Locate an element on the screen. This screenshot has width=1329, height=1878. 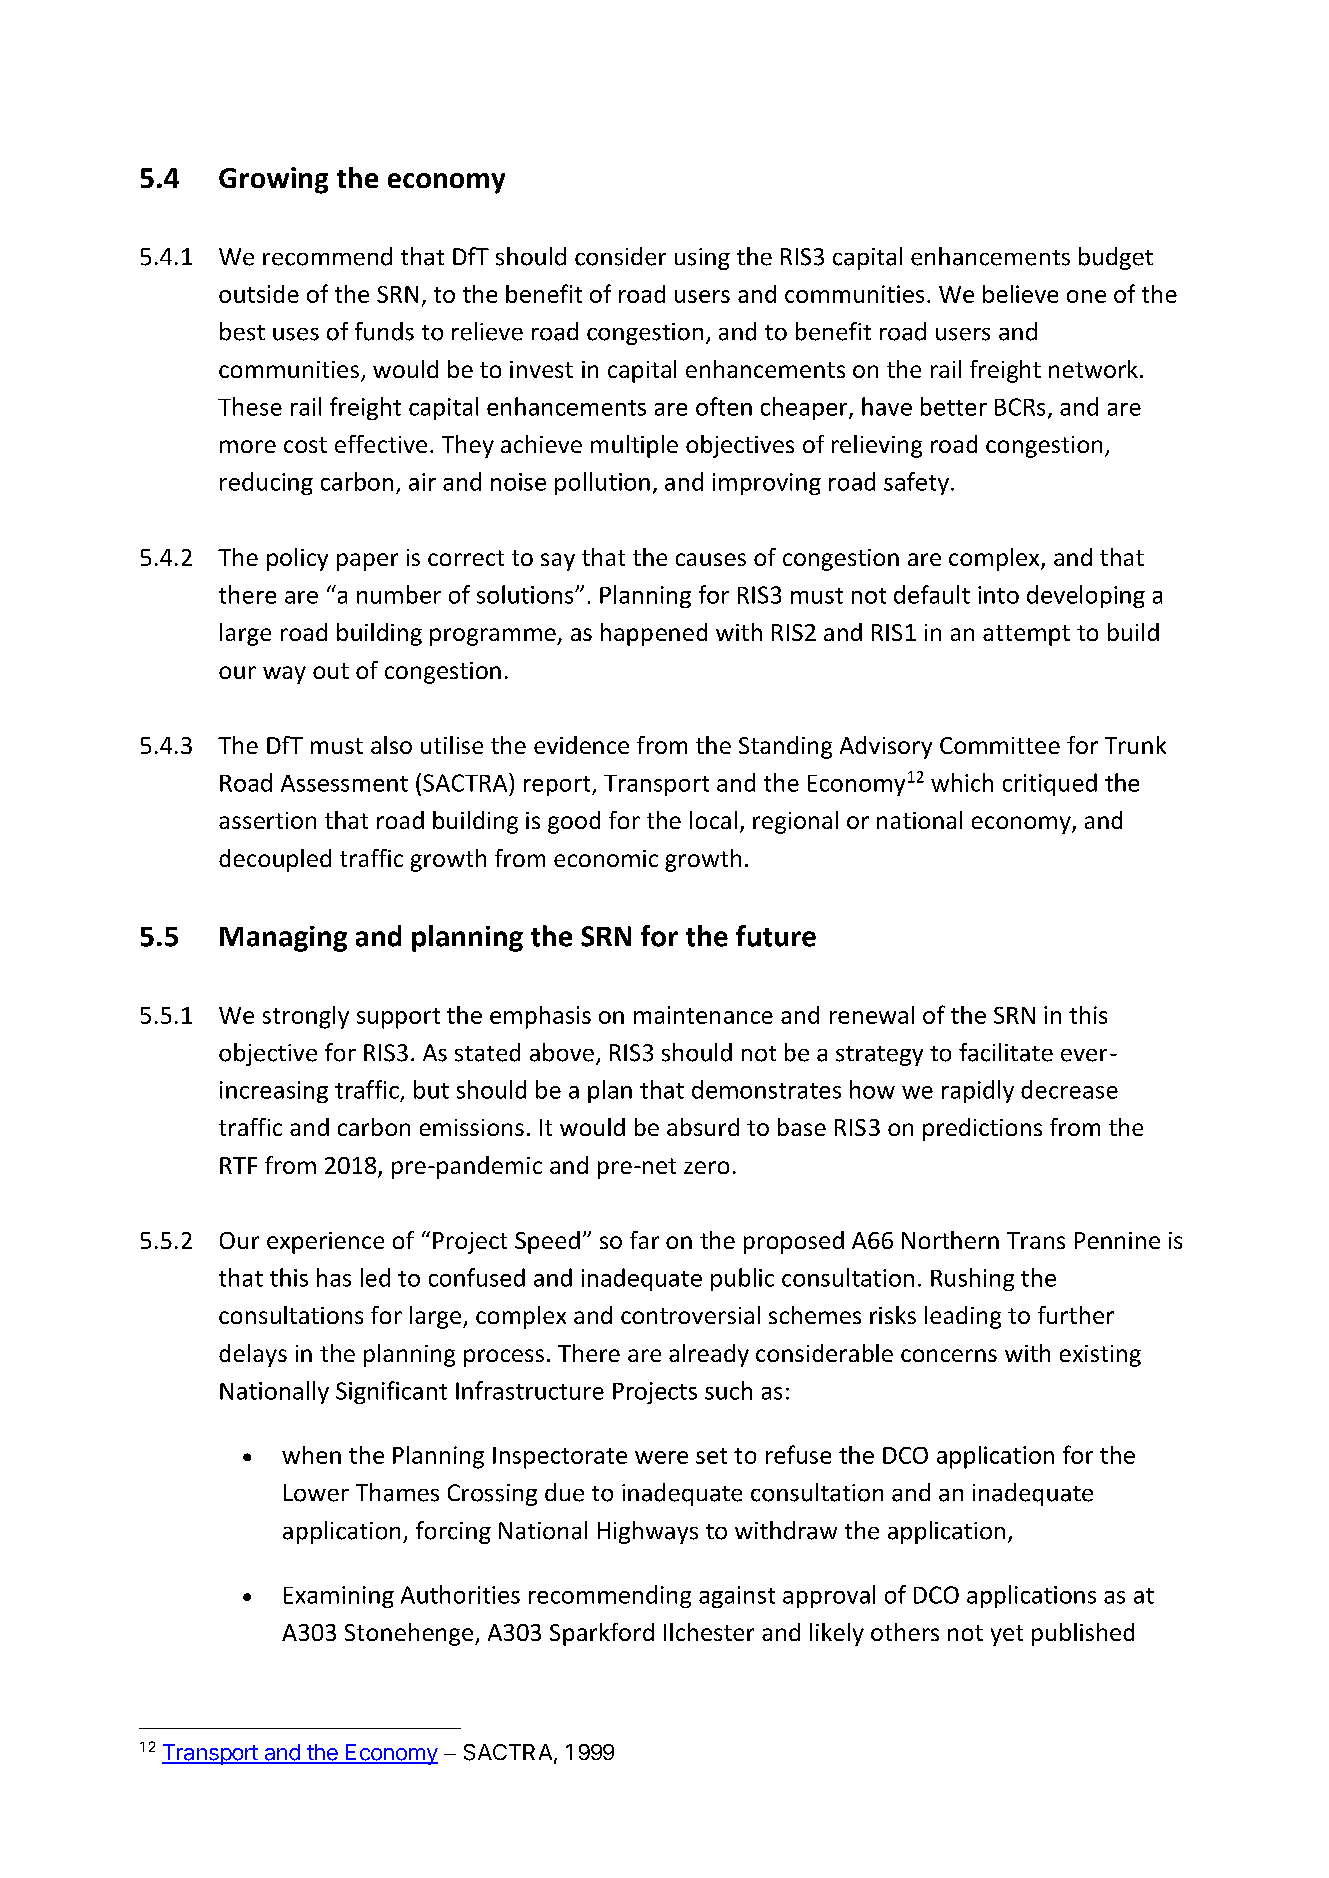
Examining is located at coordinates (339, 1597).
